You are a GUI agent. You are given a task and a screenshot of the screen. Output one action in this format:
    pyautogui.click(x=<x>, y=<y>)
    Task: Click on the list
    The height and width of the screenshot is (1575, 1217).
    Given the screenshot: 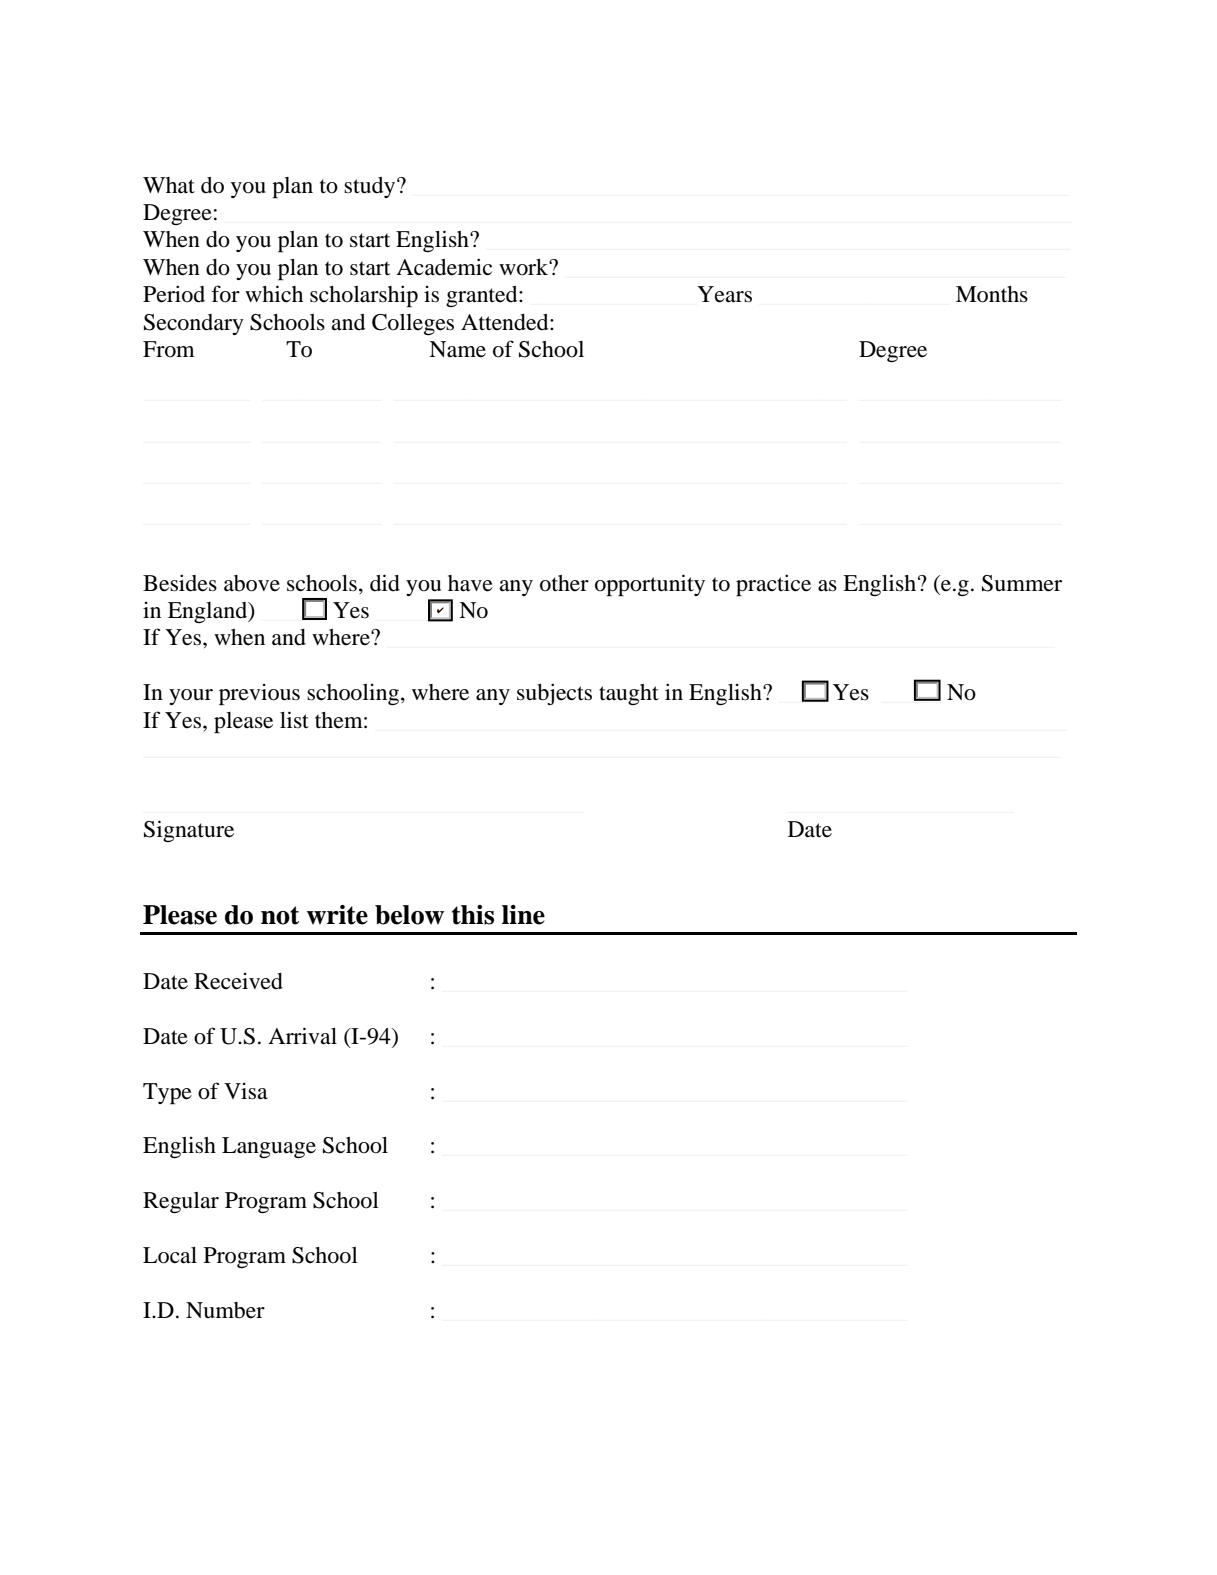 What is the action you would take?
    pyautogui.click(x=294, y=720)
